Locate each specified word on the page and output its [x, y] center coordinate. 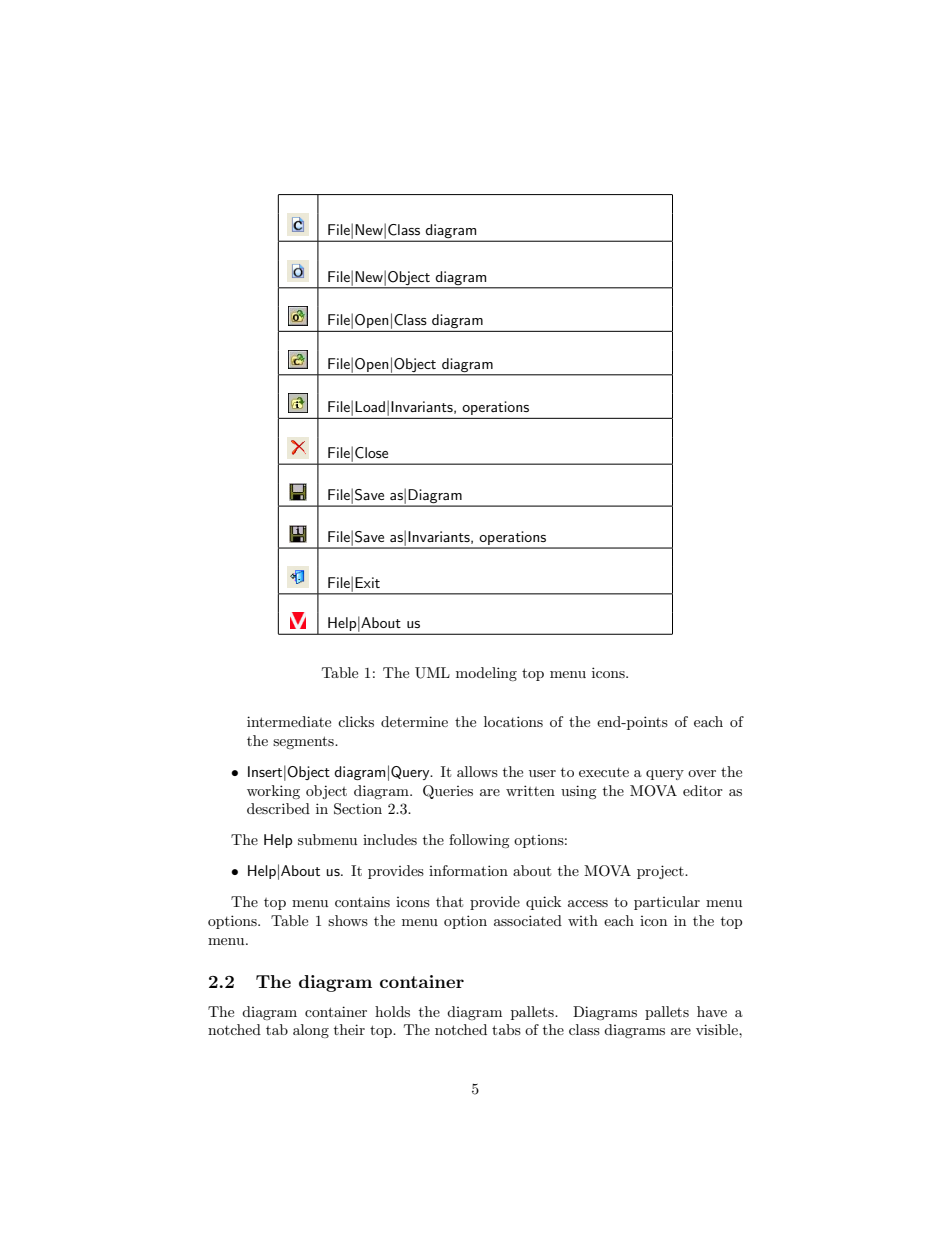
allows [477, 771]
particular [667, 903]
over [702, 773]
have [712, 1011]
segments [304, 742]
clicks [356, 721]
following [479, 841]
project [661, 872]
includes [390, 839]
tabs [506, 1029]
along [311, 1031]
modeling [486, 674]
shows [348, 920]
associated [528, 920]
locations [513, 721]
